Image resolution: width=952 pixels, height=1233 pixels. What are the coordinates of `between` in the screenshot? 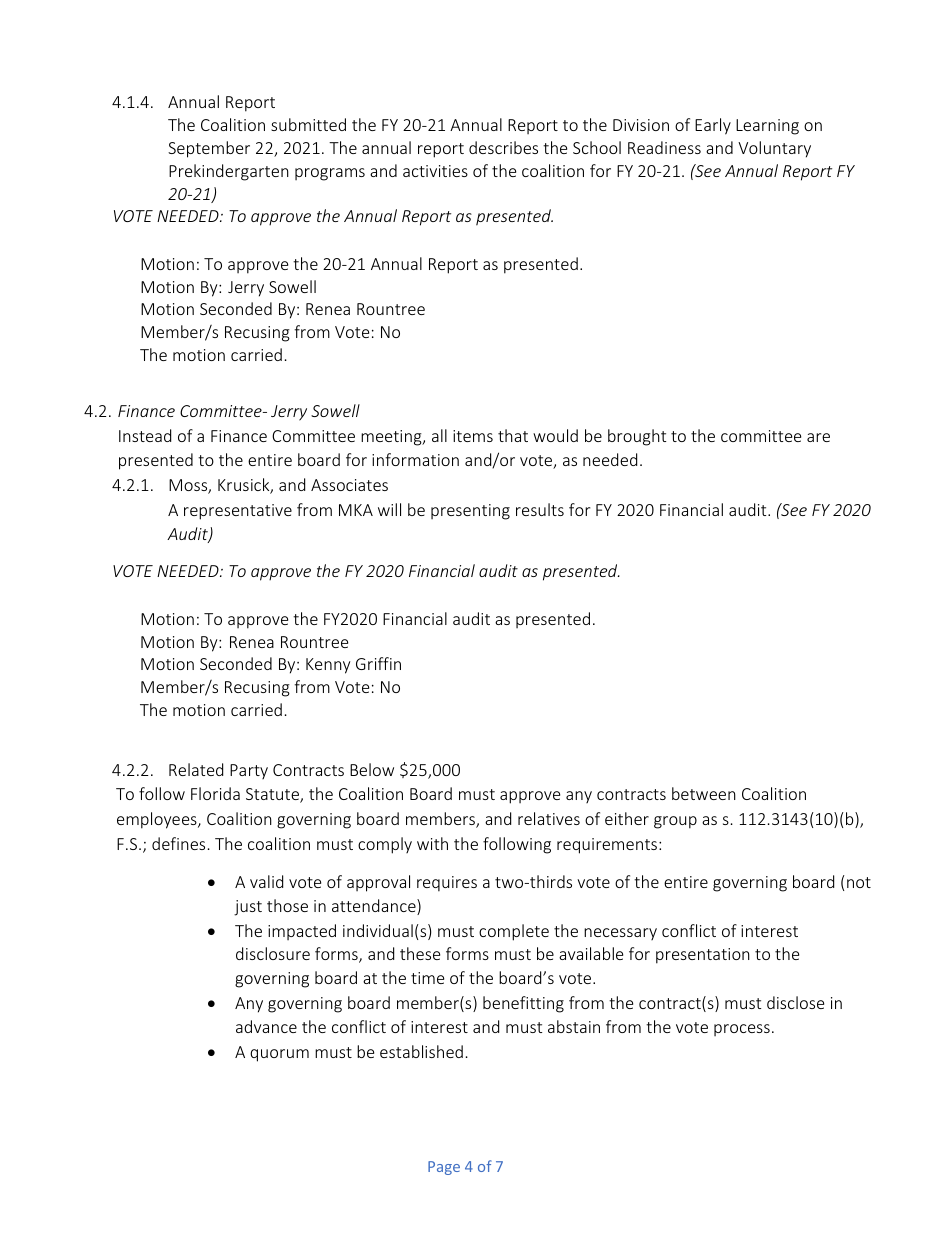 It's located at (704, 793).
